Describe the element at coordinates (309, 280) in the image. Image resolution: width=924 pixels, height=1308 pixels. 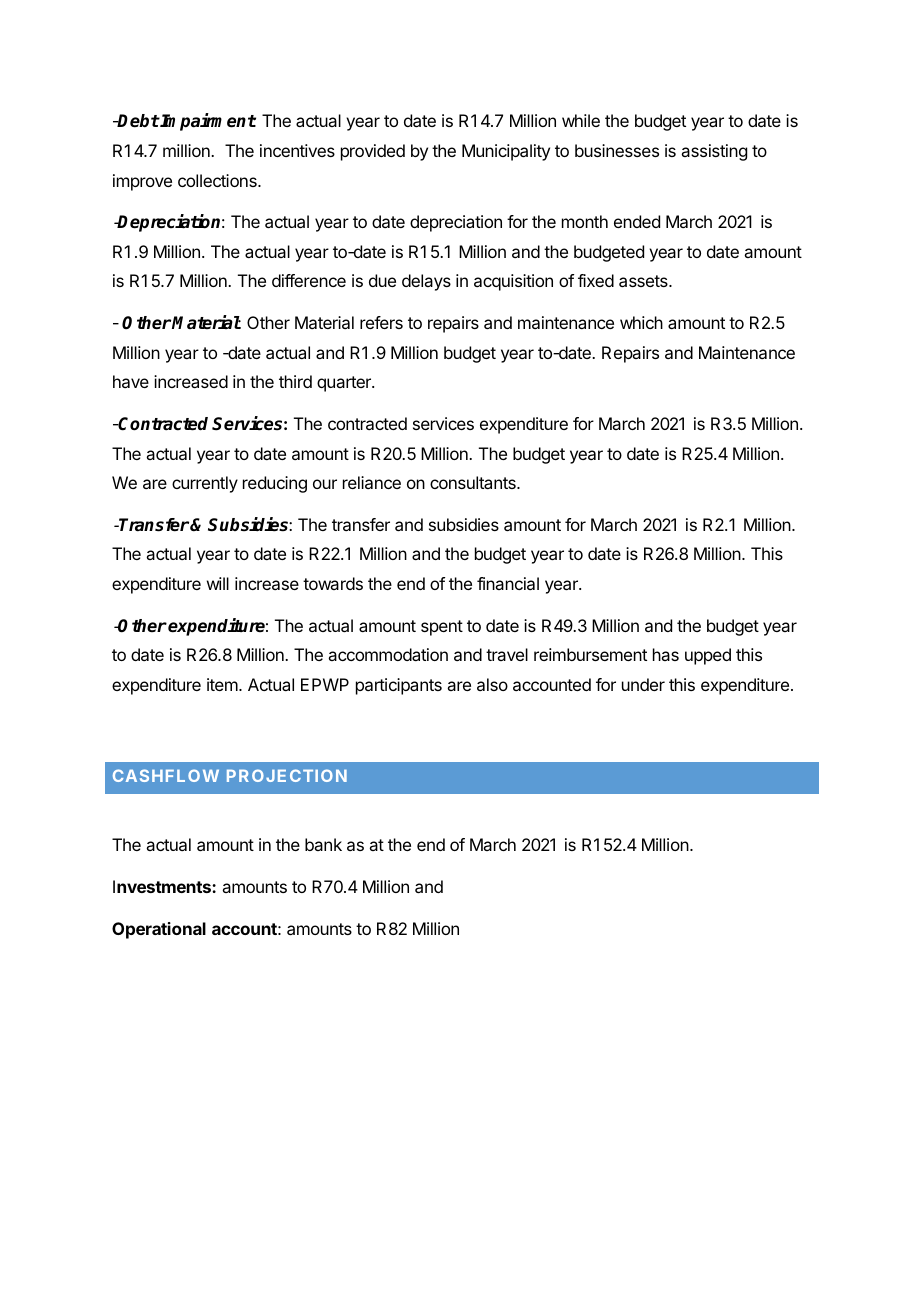
I see `difference` at that location.
